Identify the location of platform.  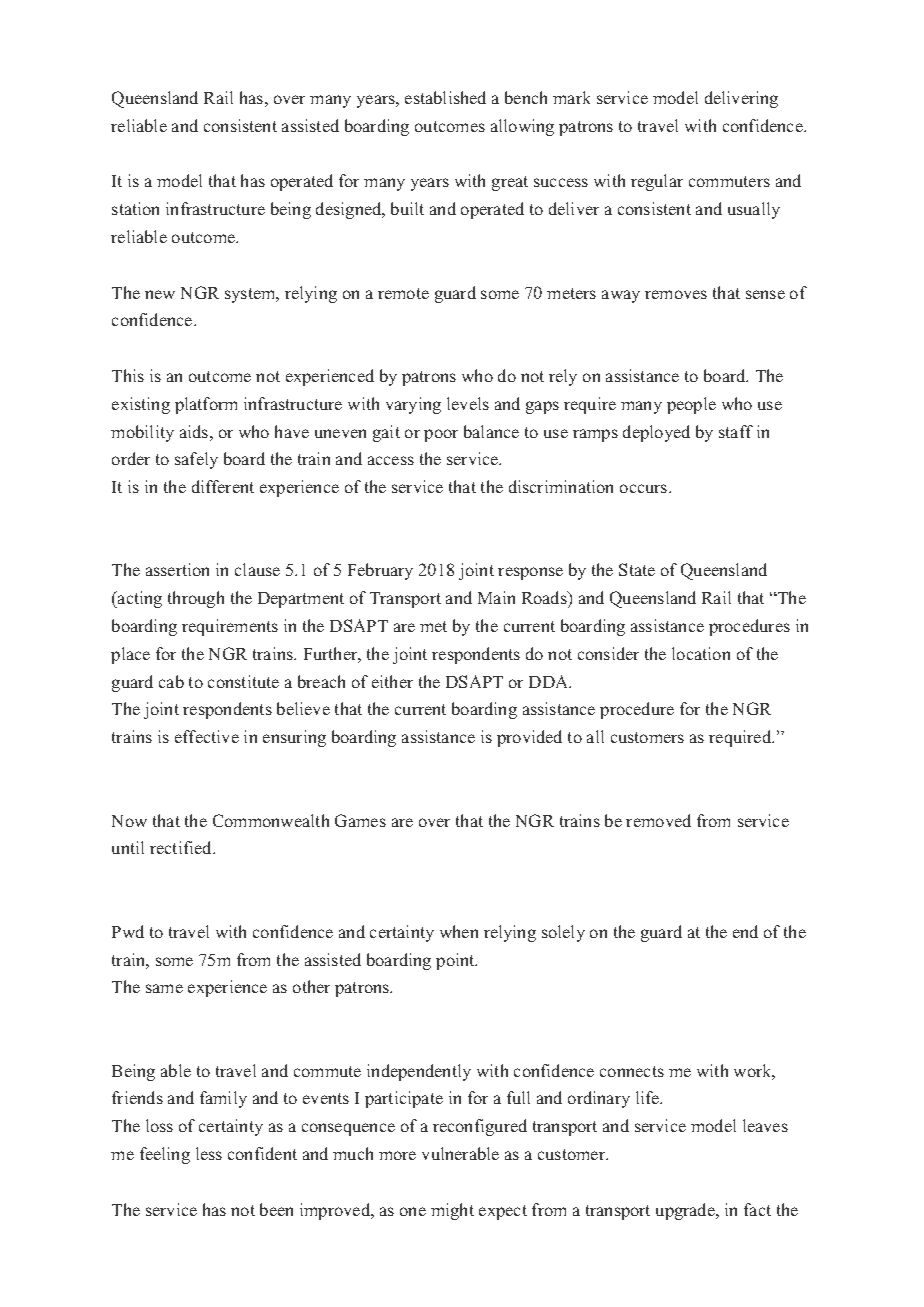
(206, 405).
